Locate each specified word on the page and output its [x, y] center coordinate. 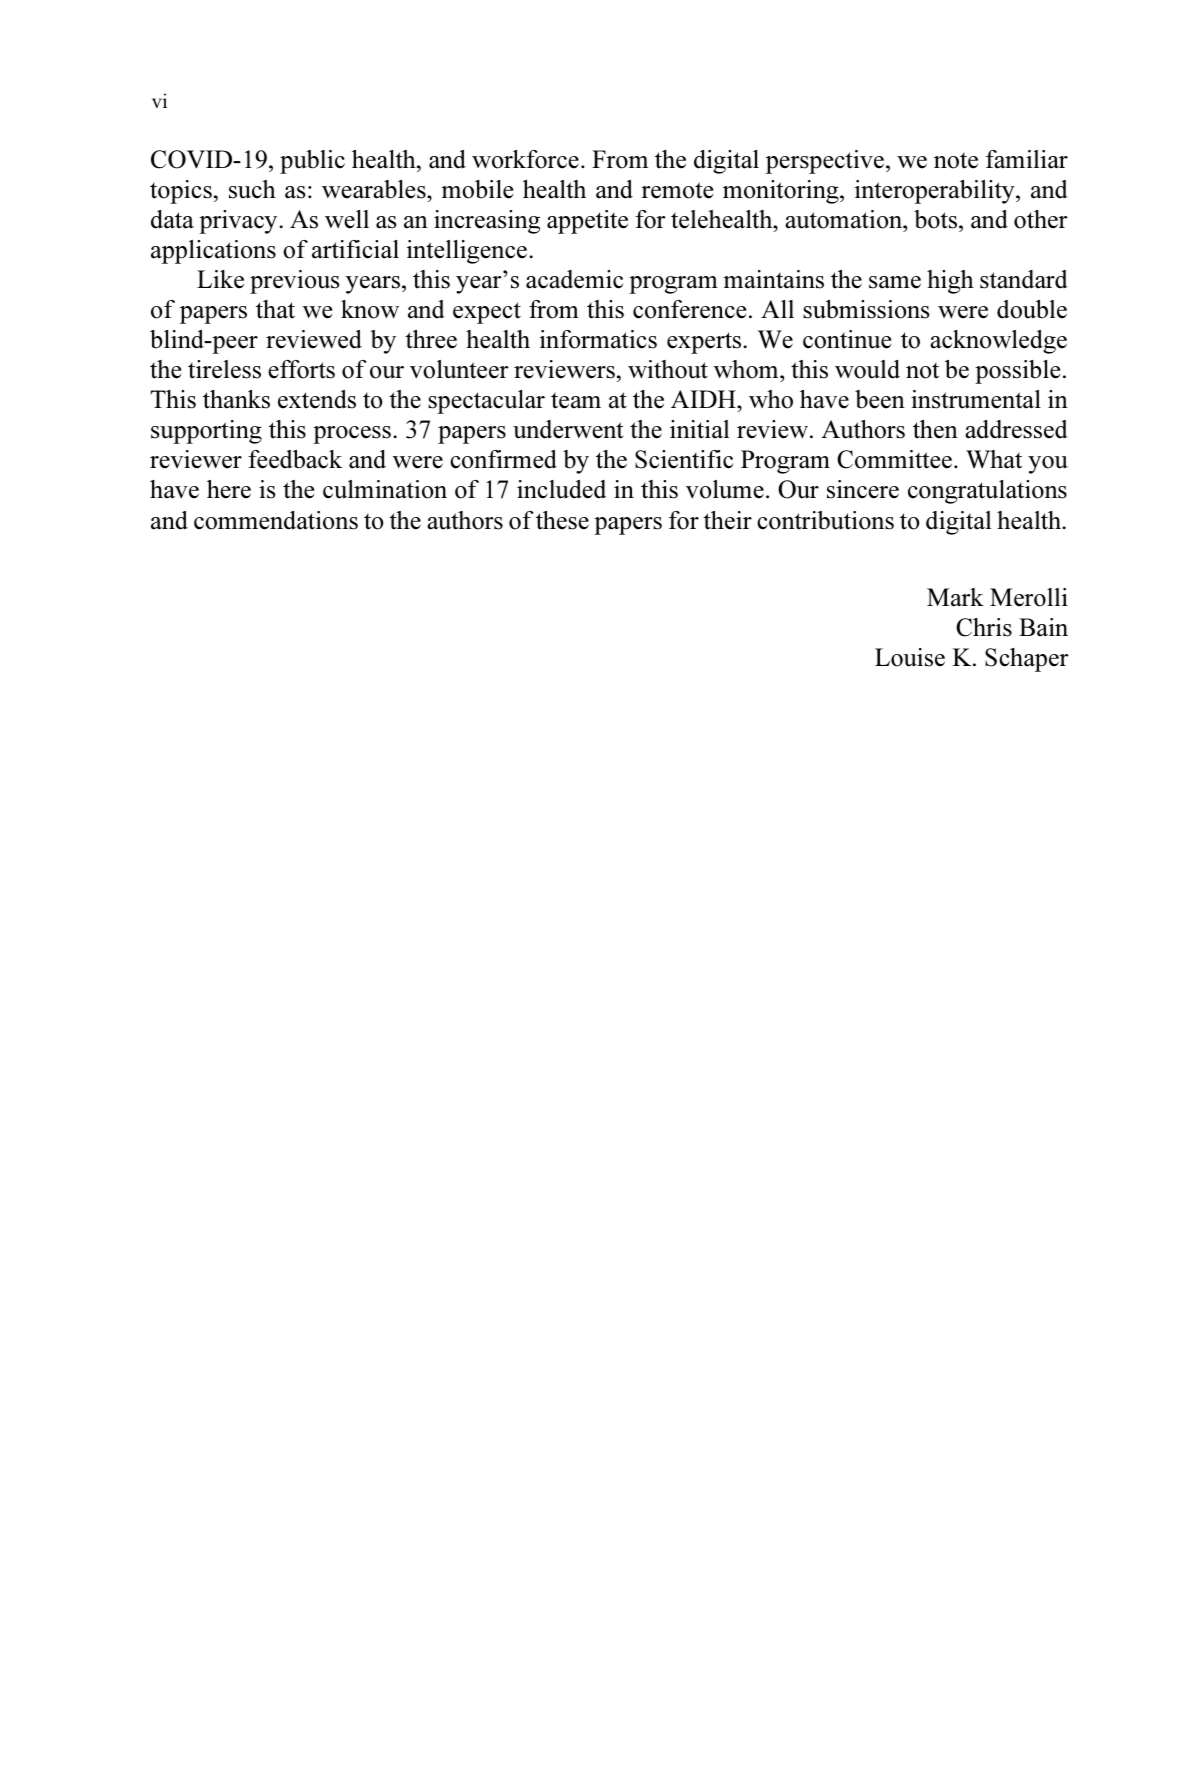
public [312, 162]
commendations [276, 520]
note [956, 161]
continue [847, 339]
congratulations [987, 492]
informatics [598, 339]
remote [677, 190]
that [275, 309]
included [561, 489]
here [229, 489]
